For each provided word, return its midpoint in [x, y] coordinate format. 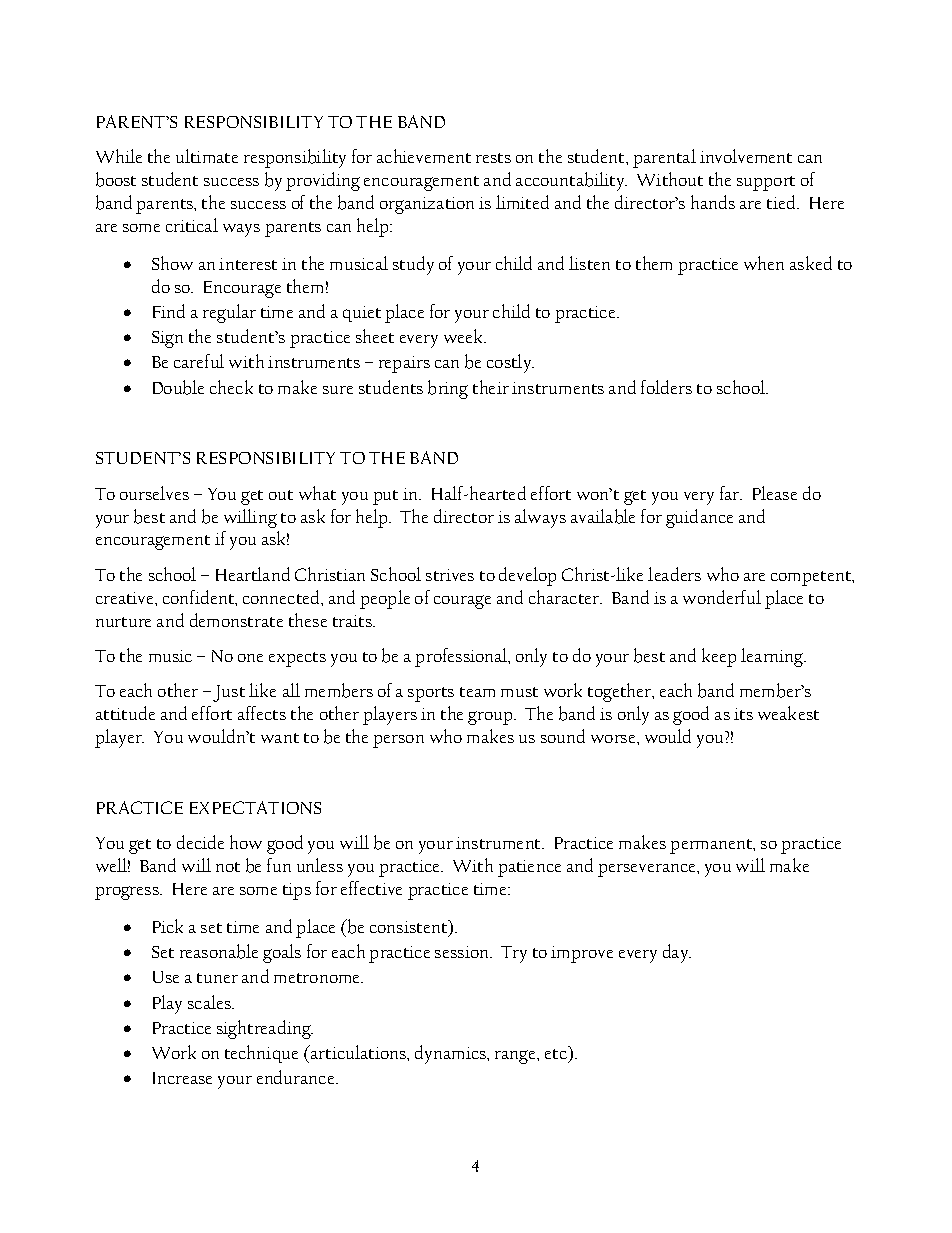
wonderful [722, 597]
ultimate [207, 156]
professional [462, 657]
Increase [182, 1078]
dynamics [452, 1054]
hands [713, 202]
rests [493, 158]
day [677, 953]
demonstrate [236, 620]
